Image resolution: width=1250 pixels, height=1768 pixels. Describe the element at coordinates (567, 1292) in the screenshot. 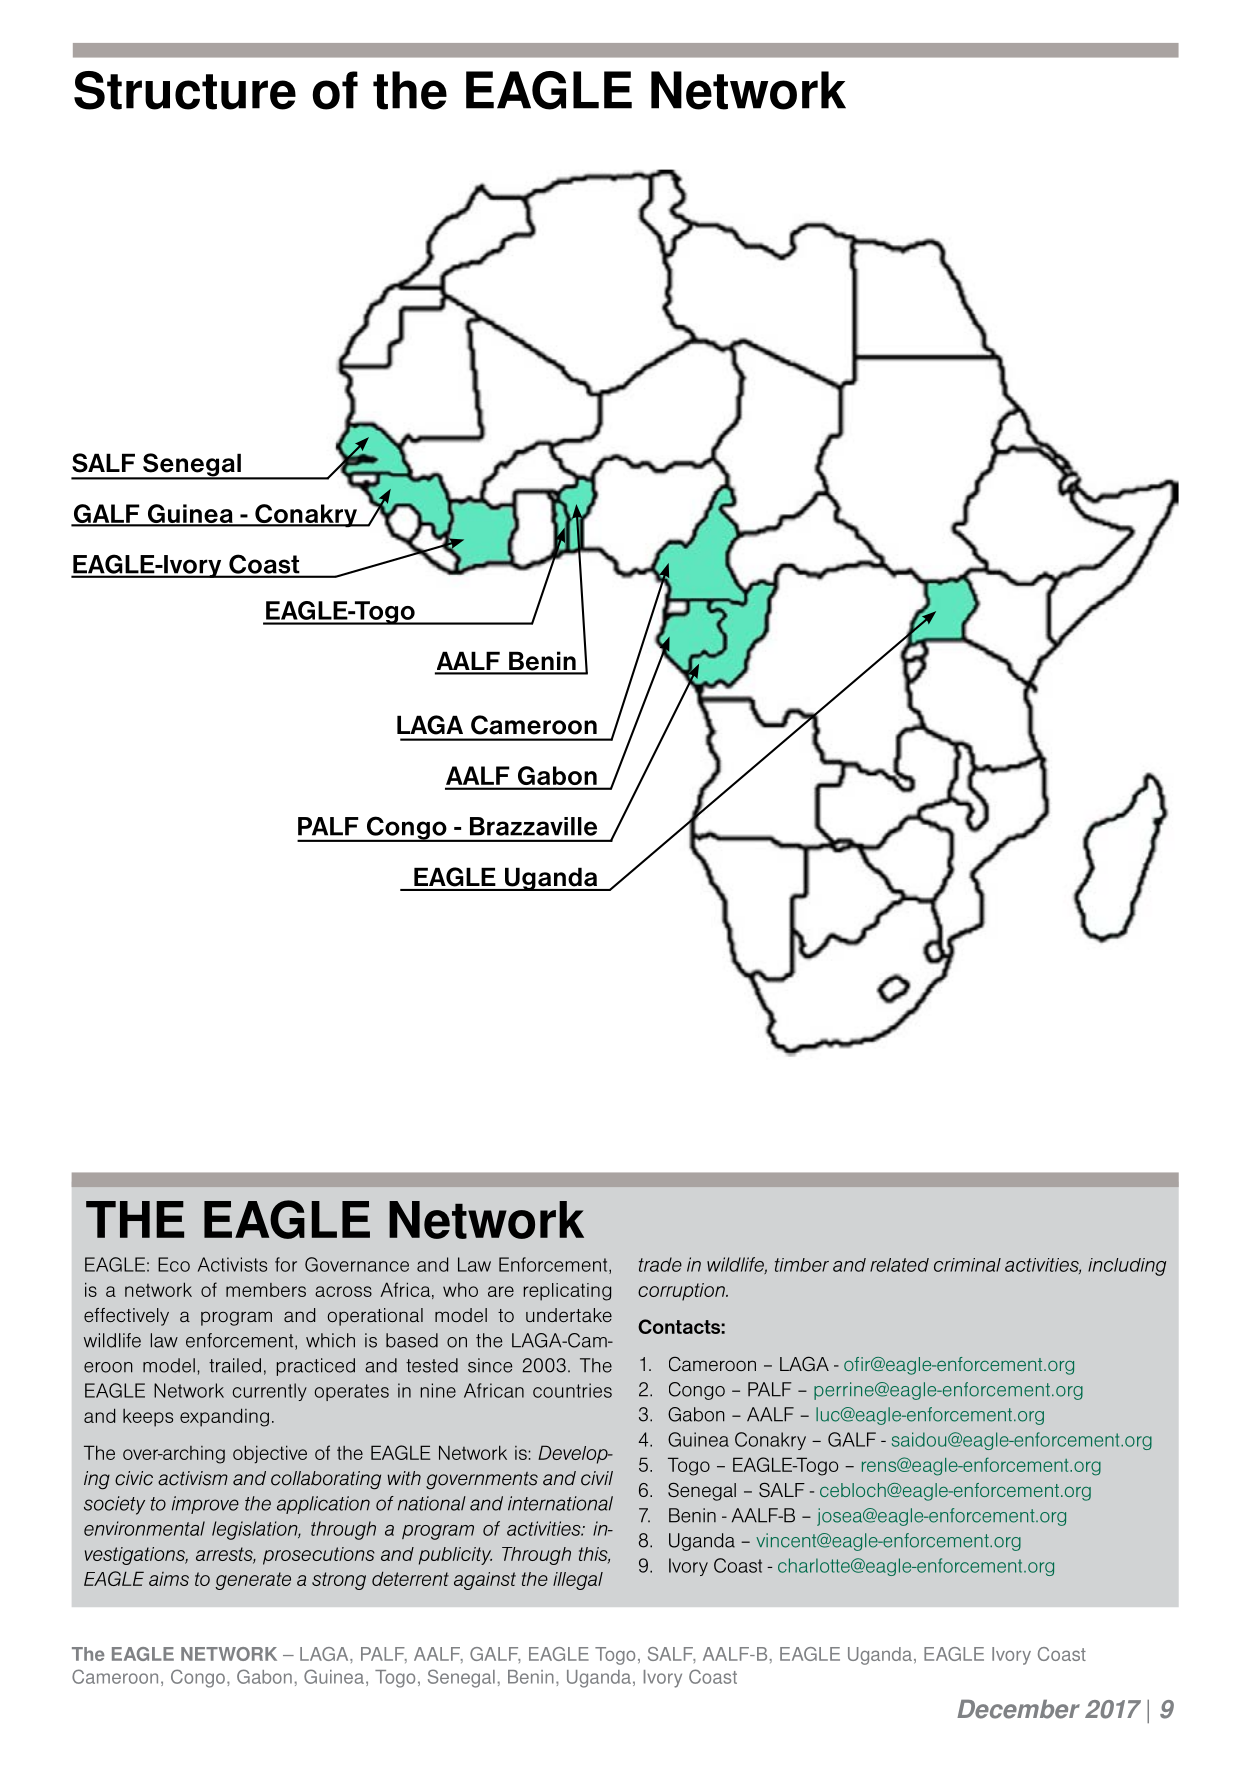

I see `replicating` at that location.
